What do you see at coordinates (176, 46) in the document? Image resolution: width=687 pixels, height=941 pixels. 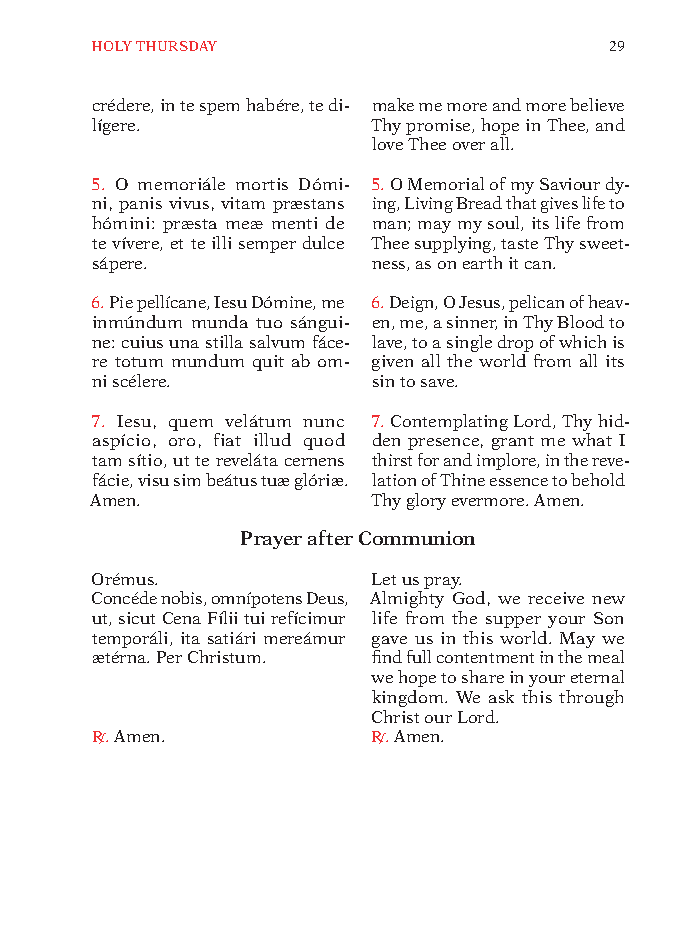 I see `THURSDAY` at bounding box center [176, 46].
